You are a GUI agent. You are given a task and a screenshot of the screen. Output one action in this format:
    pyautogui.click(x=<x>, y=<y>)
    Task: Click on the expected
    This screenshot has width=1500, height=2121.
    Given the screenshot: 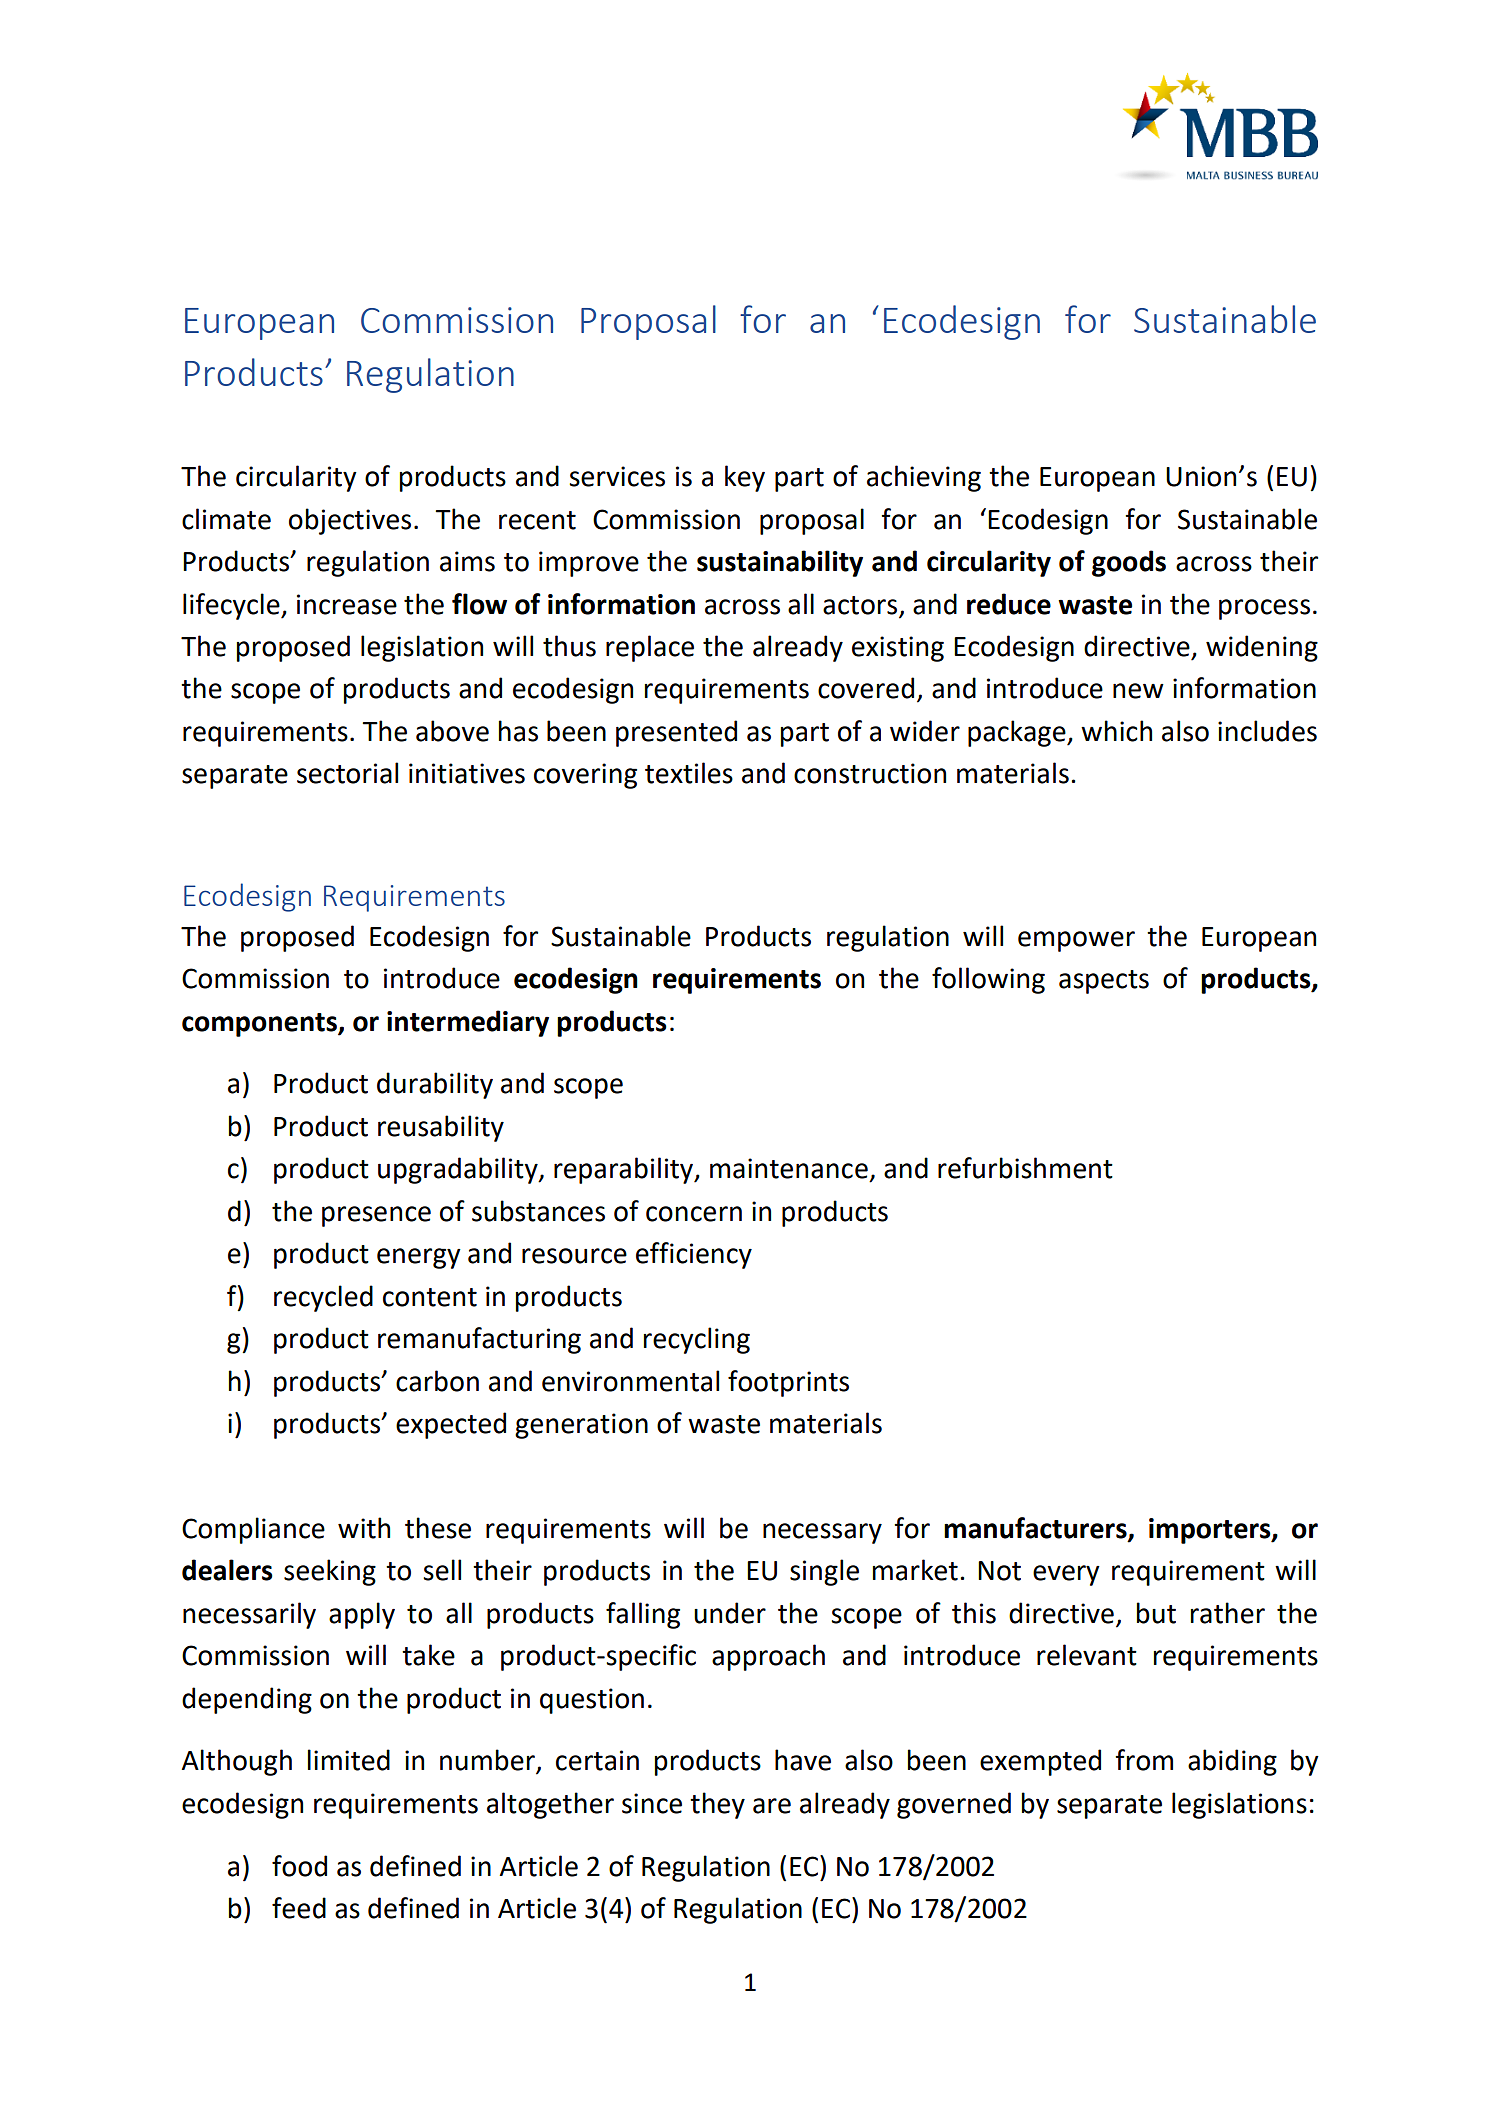 What is the action you would take?
    pyautogui.click(x=451, y=1425)
